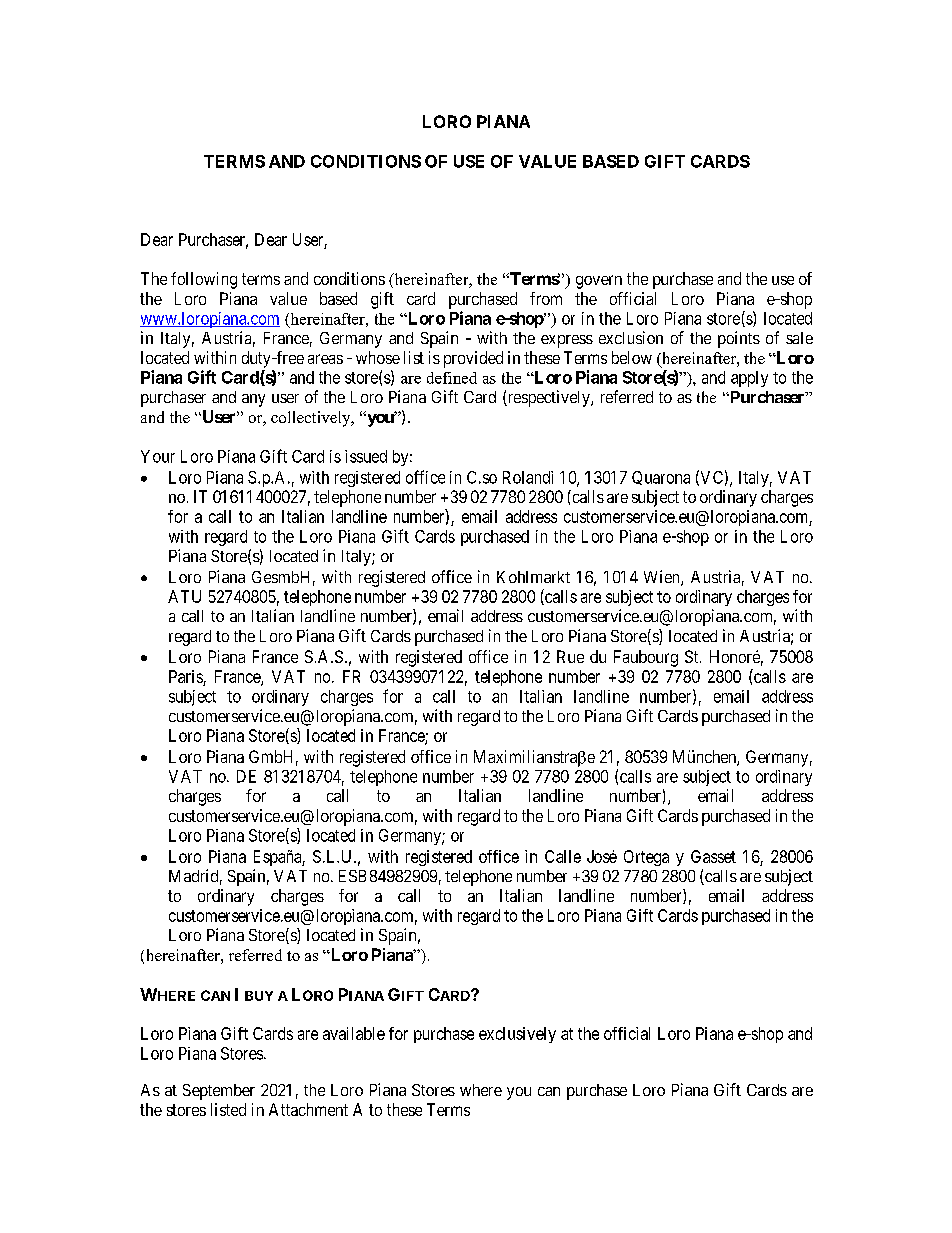 This document has height=1233, width=952. What do you see at coordinates (663, 578) in the document?
I see `Wien` at bounding box center [663, 578].
